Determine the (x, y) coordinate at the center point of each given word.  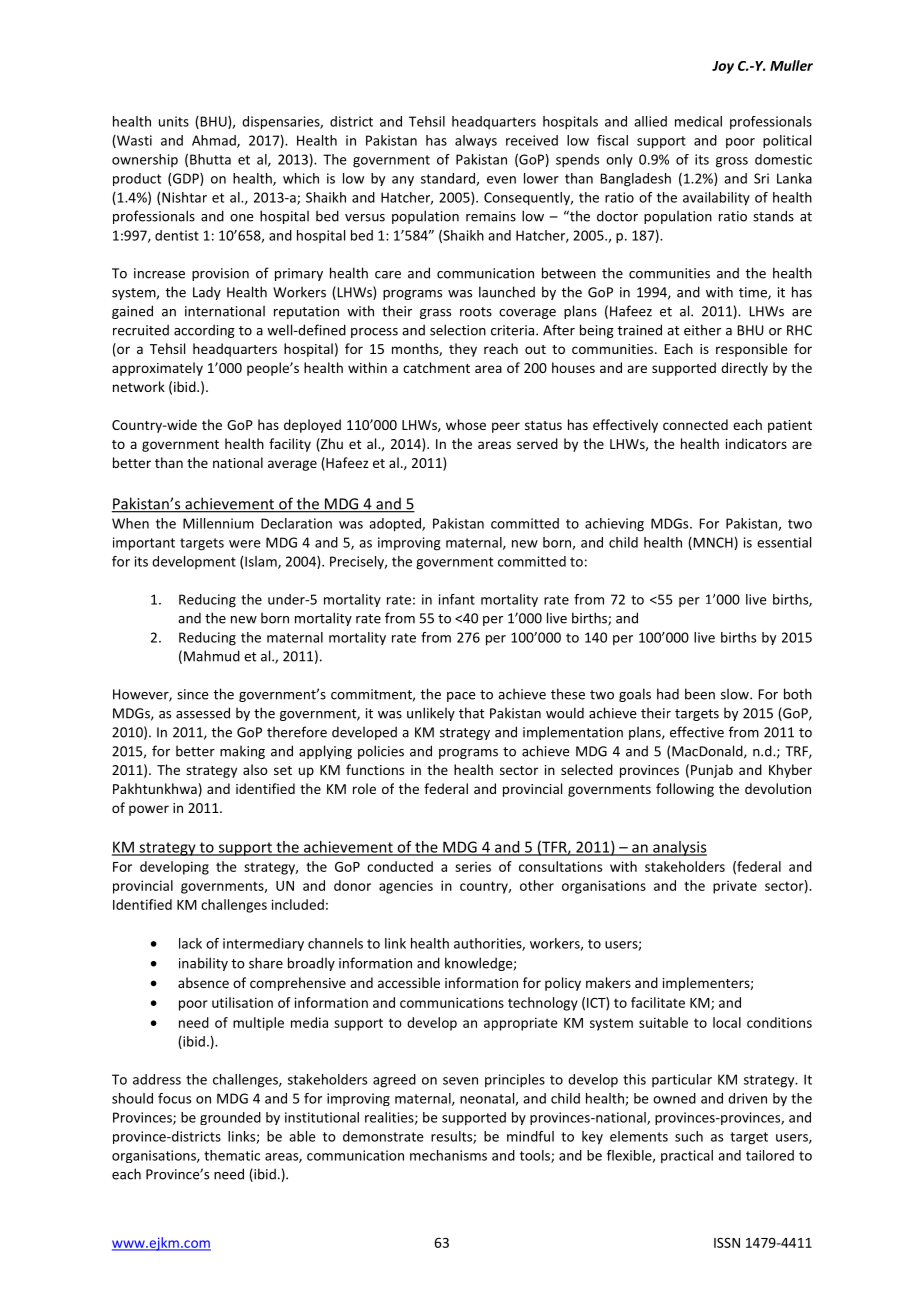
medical (698, 121)
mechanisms (448, 1155)
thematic (232, 1155)
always (476, 141)
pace (461, 697)
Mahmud (212, 656)
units (174, 121)
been (700, 694)
